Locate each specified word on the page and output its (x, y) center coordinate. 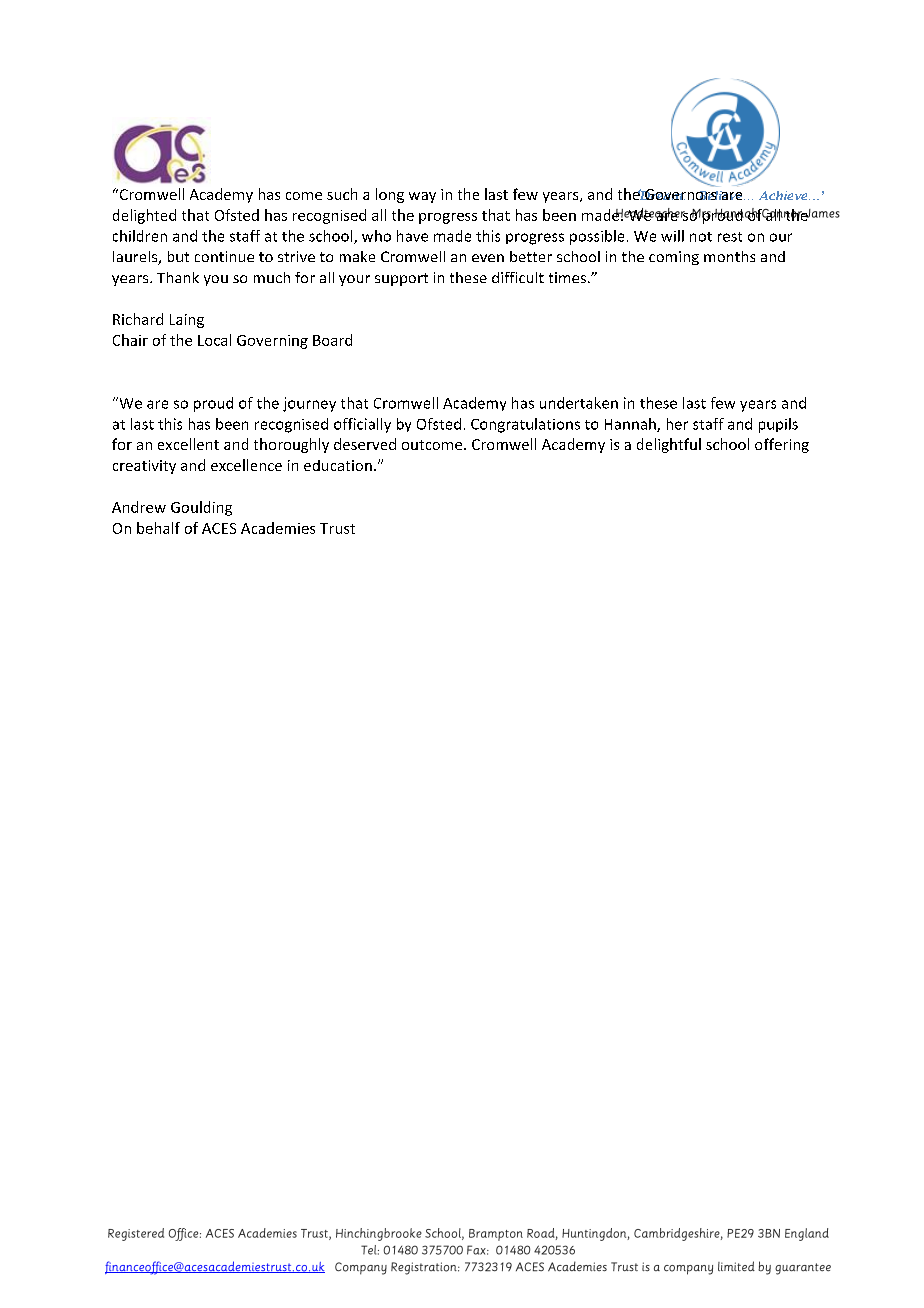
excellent (188, 444)
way (422, 197)
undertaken (579, 403)
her (677, 424)
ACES (219, 528)
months (729, 256)
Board (332, 340)
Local (214, 340)
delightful (669, 445)
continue (224, 256)
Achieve (784, 195)
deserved (365, 444)
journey (309, 404)
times (567, 277)
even (488, 258)
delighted (144, 216)
